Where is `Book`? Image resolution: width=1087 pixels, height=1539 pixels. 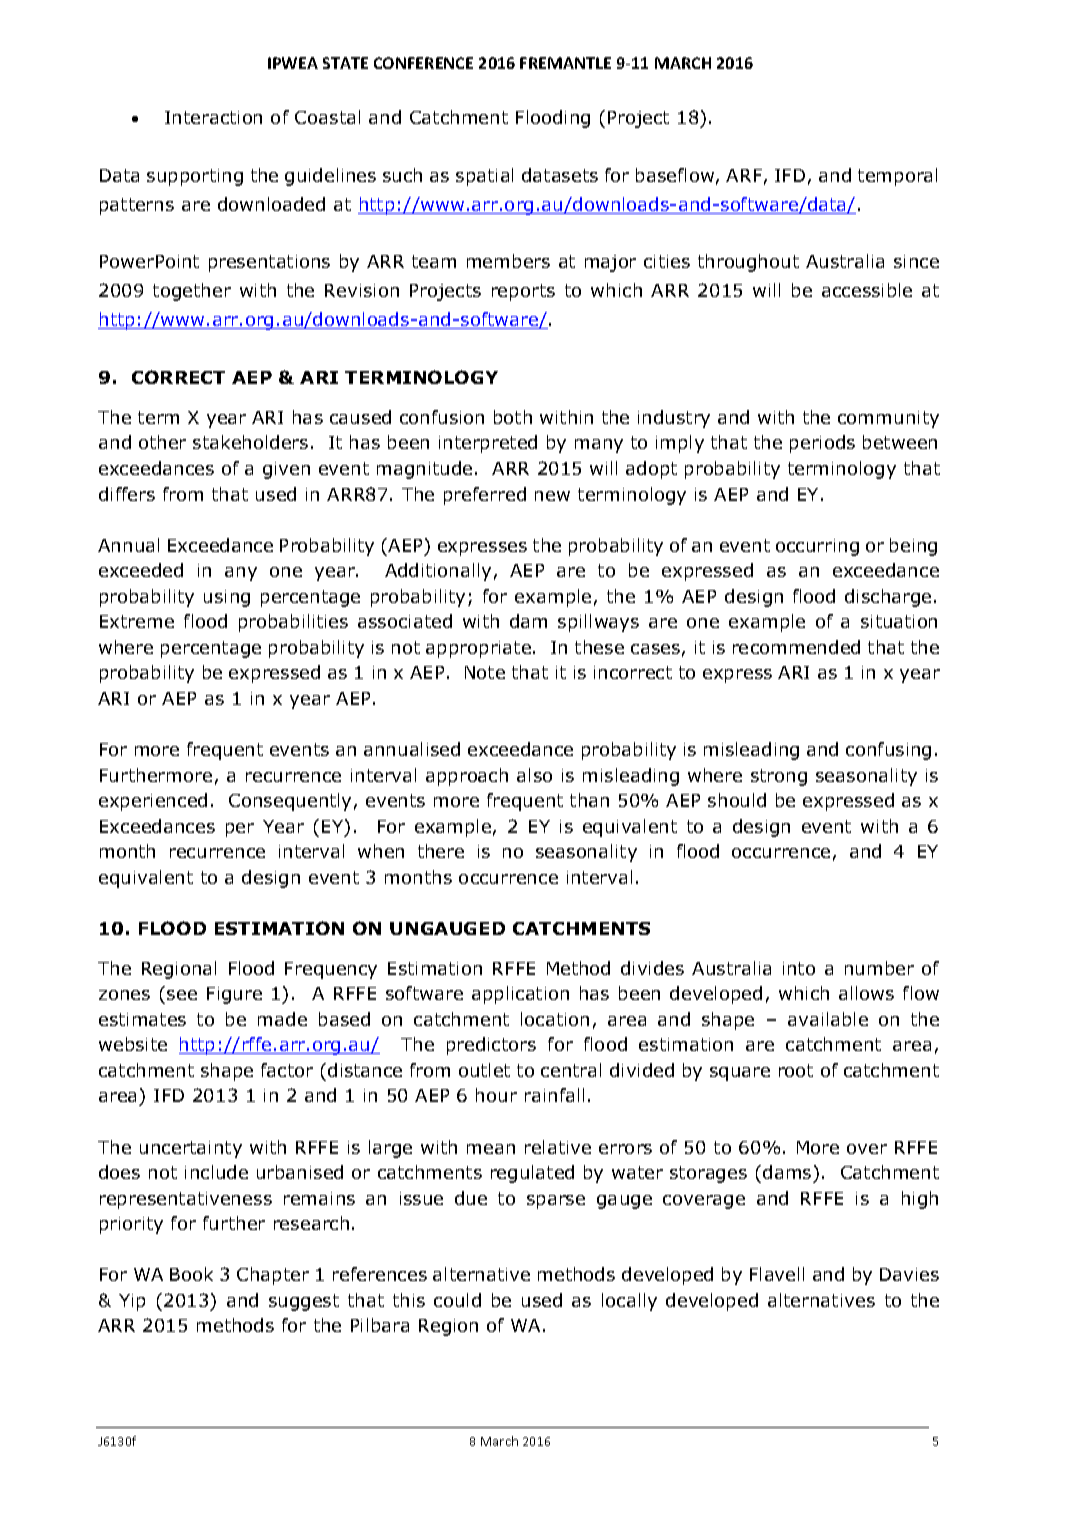
Book is located at coordinates (191, 1274).
